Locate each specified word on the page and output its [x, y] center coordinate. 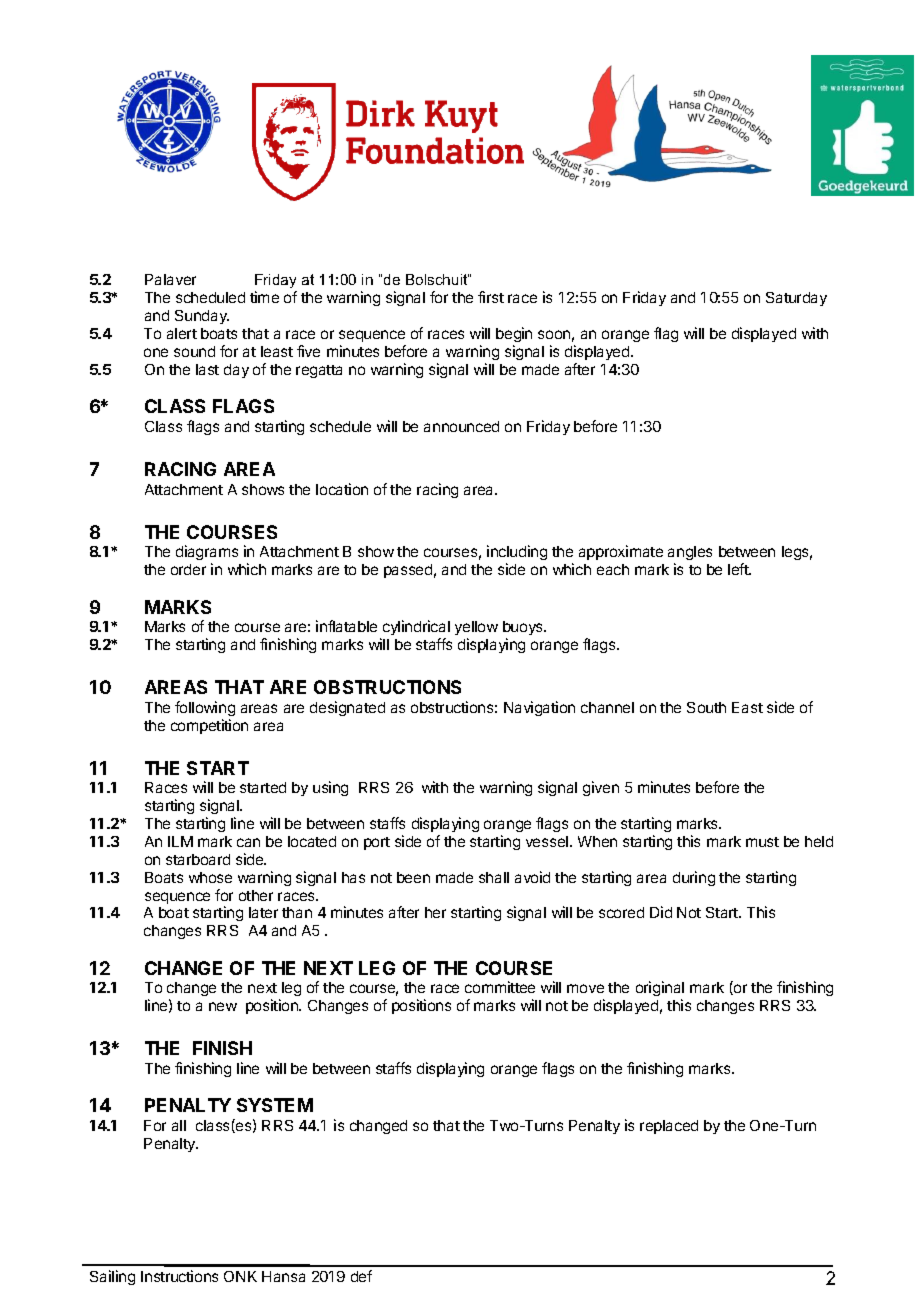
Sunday [202, 317]
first [491, 297]
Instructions [179, 1276]
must [762, 842]
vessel [548, 841]
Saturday [796, 299]
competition [209, 726]
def [361, 1276]
